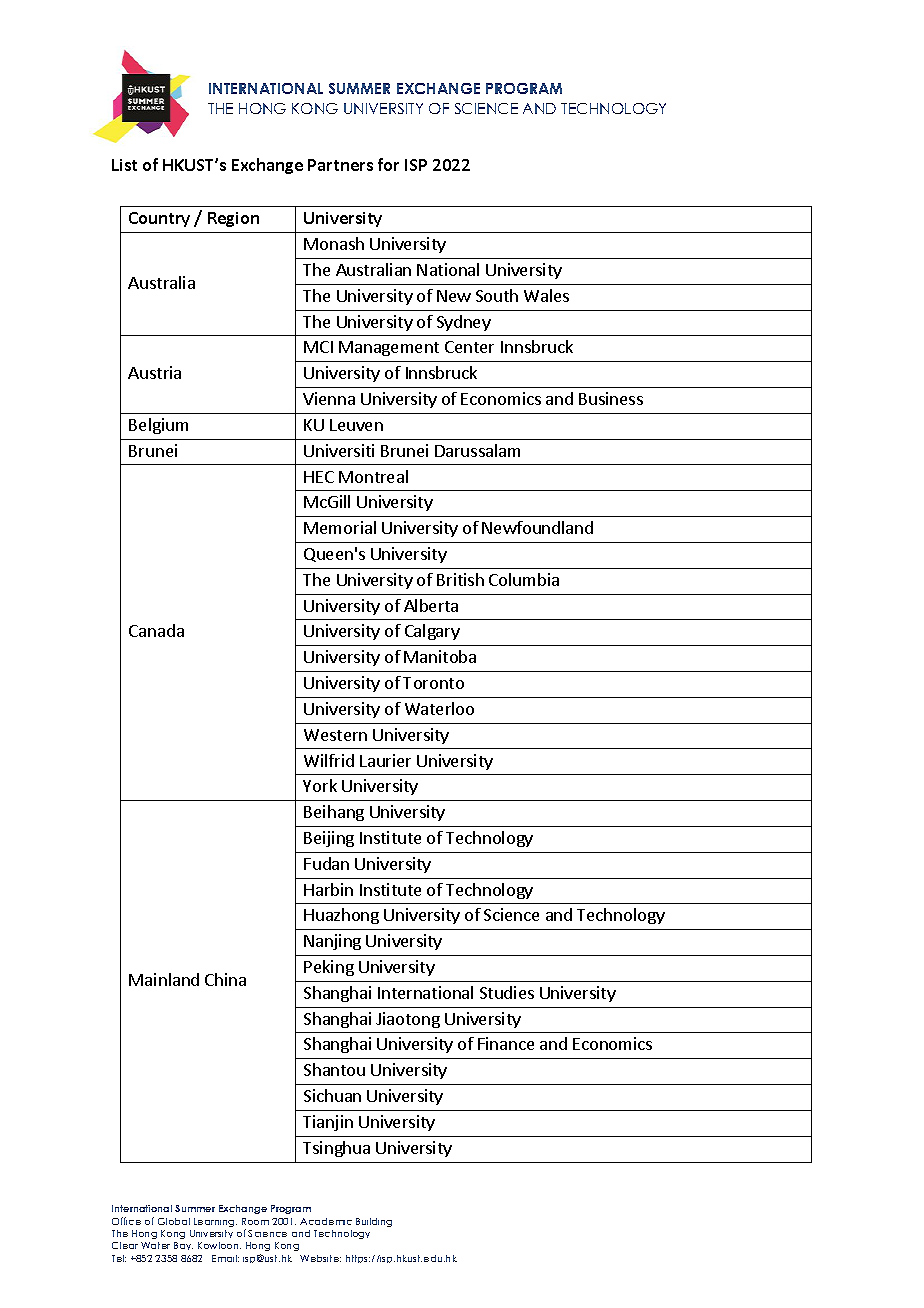 Image resolution: width=924 pixels, height=1308 pixels. Describe the element at coordinates (507, 992) in the screenshot. I see `Studies` at that location.
